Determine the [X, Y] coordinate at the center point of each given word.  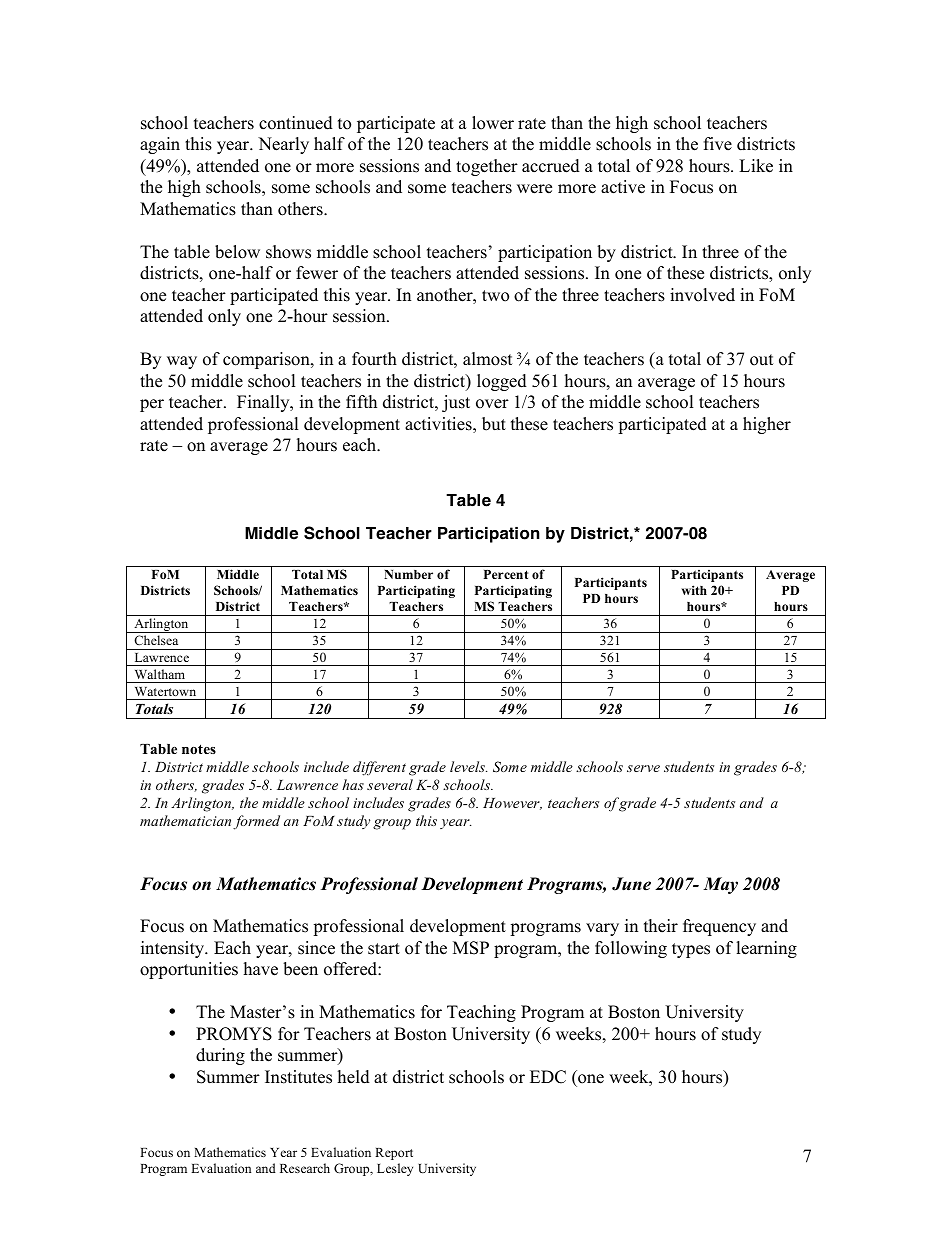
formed [256, 822]
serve [643, 768]
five [718, 144]
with [694, 590]
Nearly [283, 145]
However [512, 804]
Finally [264, 403]
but [494, 424]
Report [394, 1154]
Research [305, 1168]
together [487, 167]
